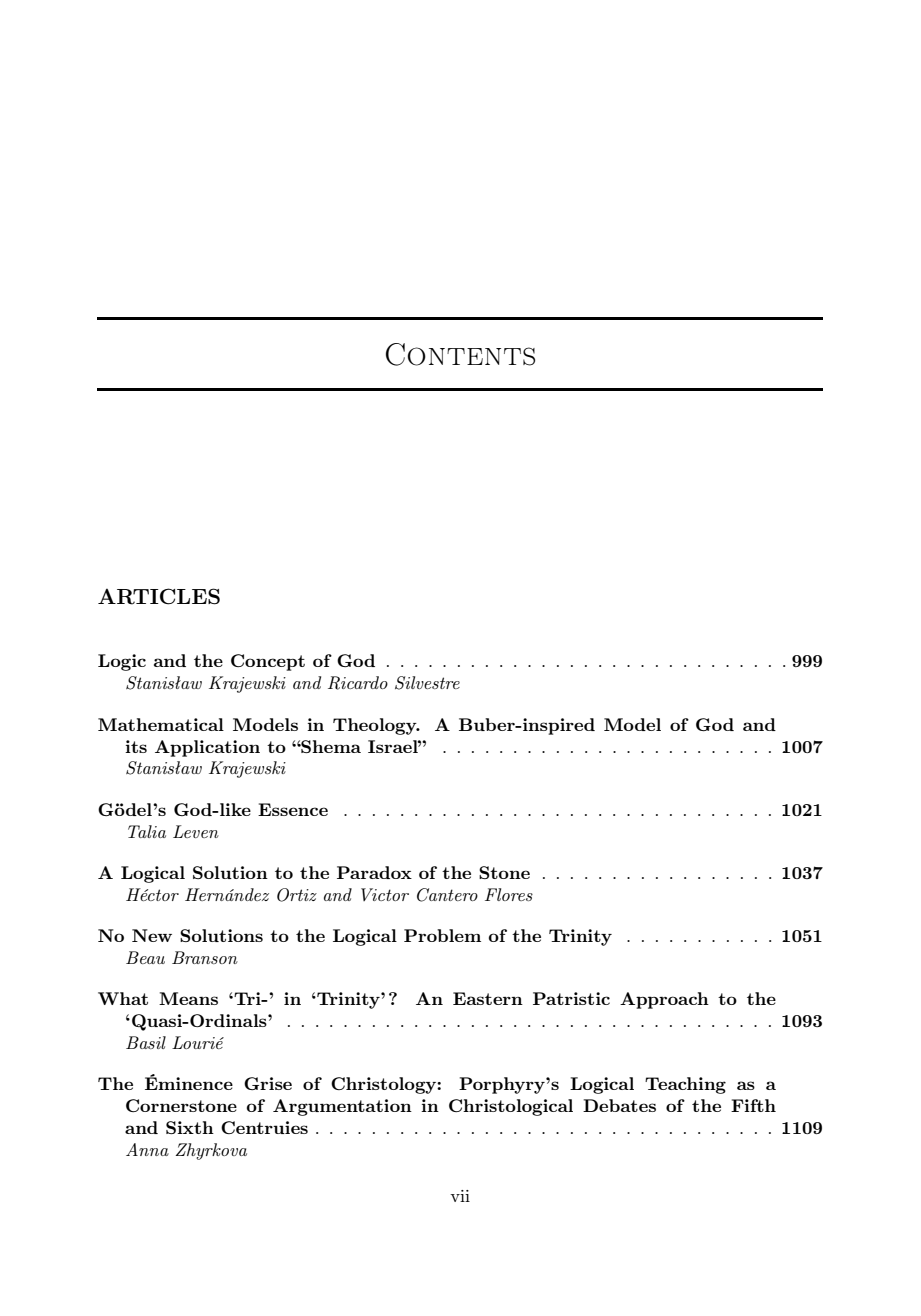 The width and height of the image is (921, 1316). Describe the element at coordinates (159, 596) in the image. I see `ARTICLES` at that location.
